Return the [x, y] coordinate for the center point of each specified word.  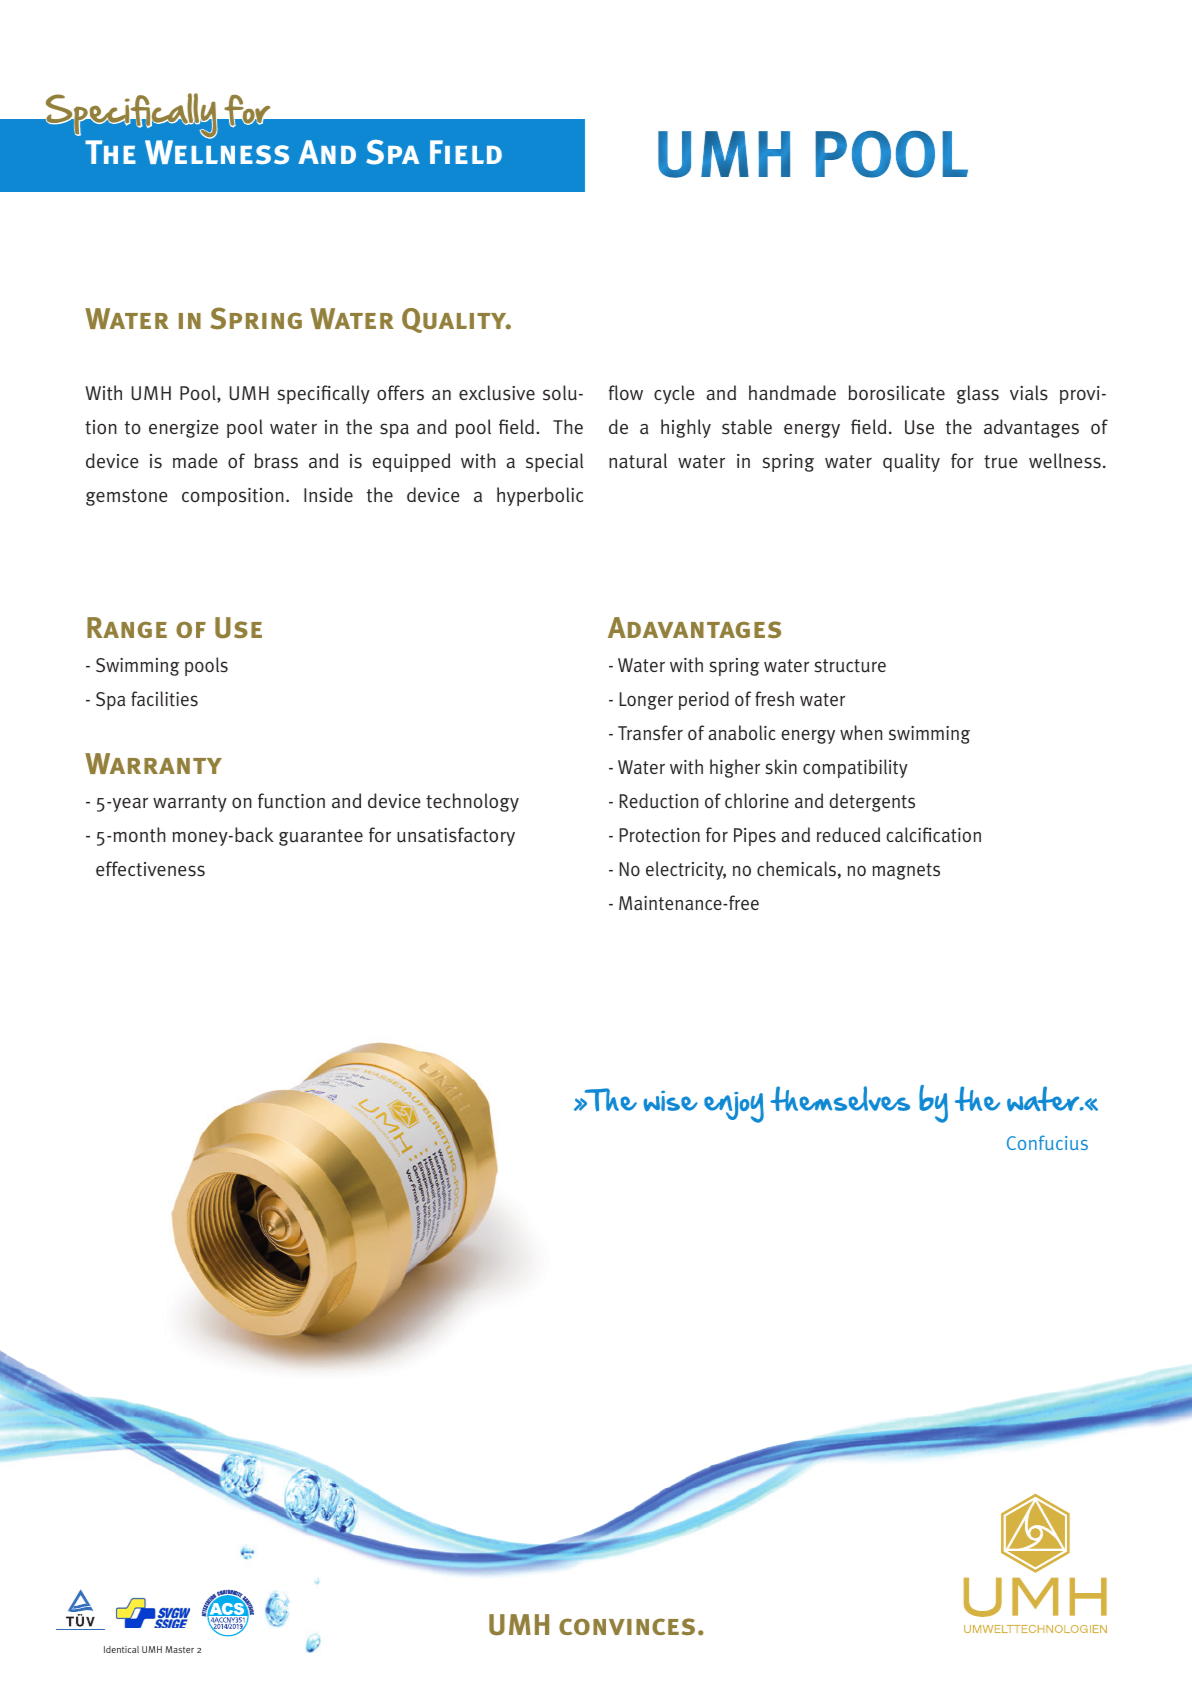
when [861, 732]
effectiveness [150, 869]
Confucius [1047, 1142]
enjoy [734, 1107]
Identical [121, 1649]
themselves [840, 1098]
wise [671, 1101]
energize [184, 429]
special [554, 462]
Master [179, 1649]
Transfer [650, 733]
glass [978, 394]
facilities [164, 699]
